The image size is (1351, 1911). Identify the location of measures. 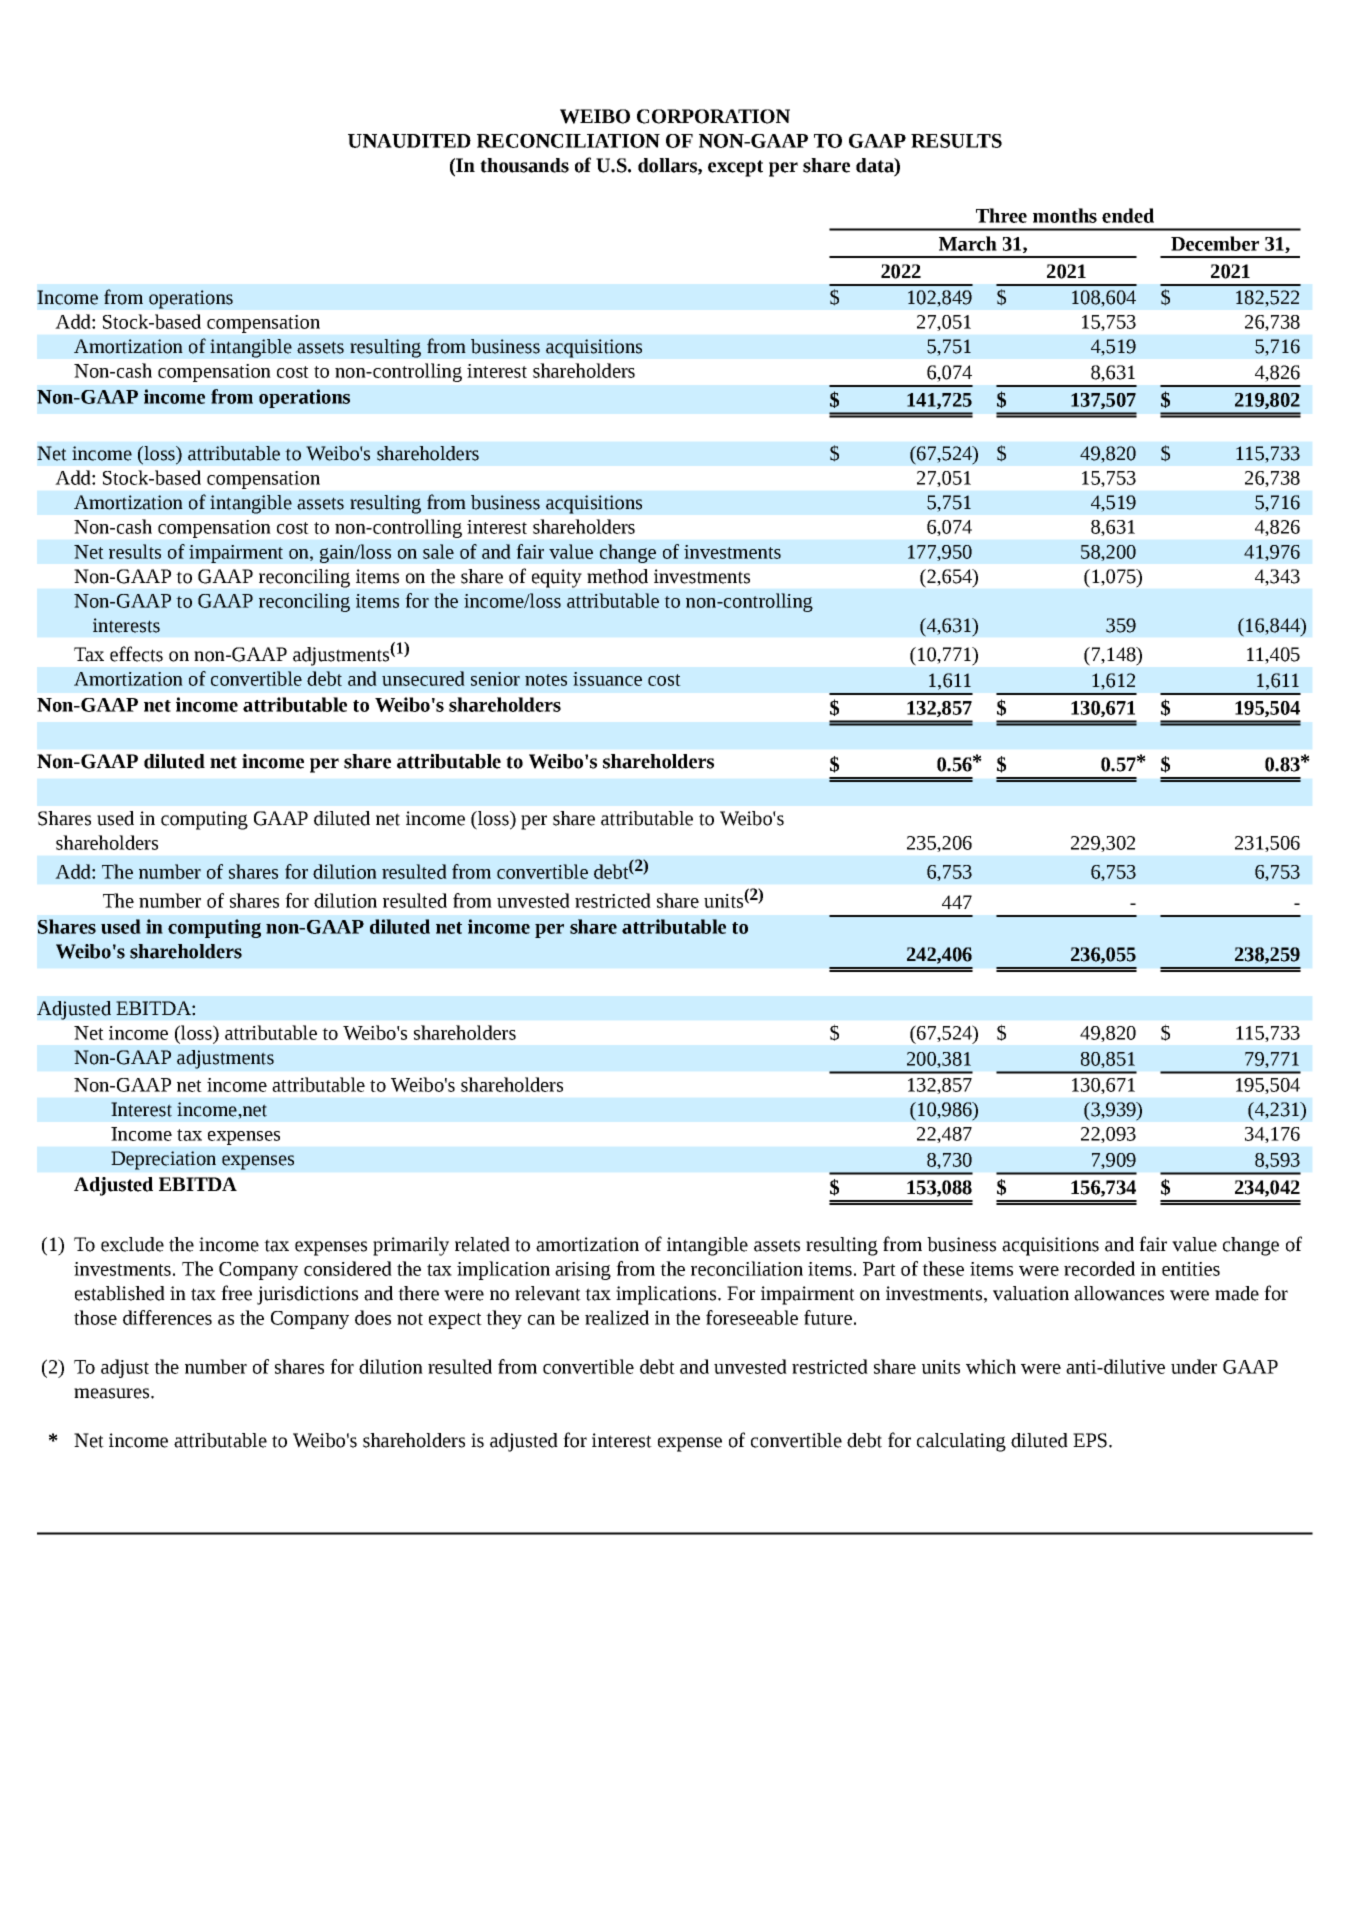
(113, 1393).
